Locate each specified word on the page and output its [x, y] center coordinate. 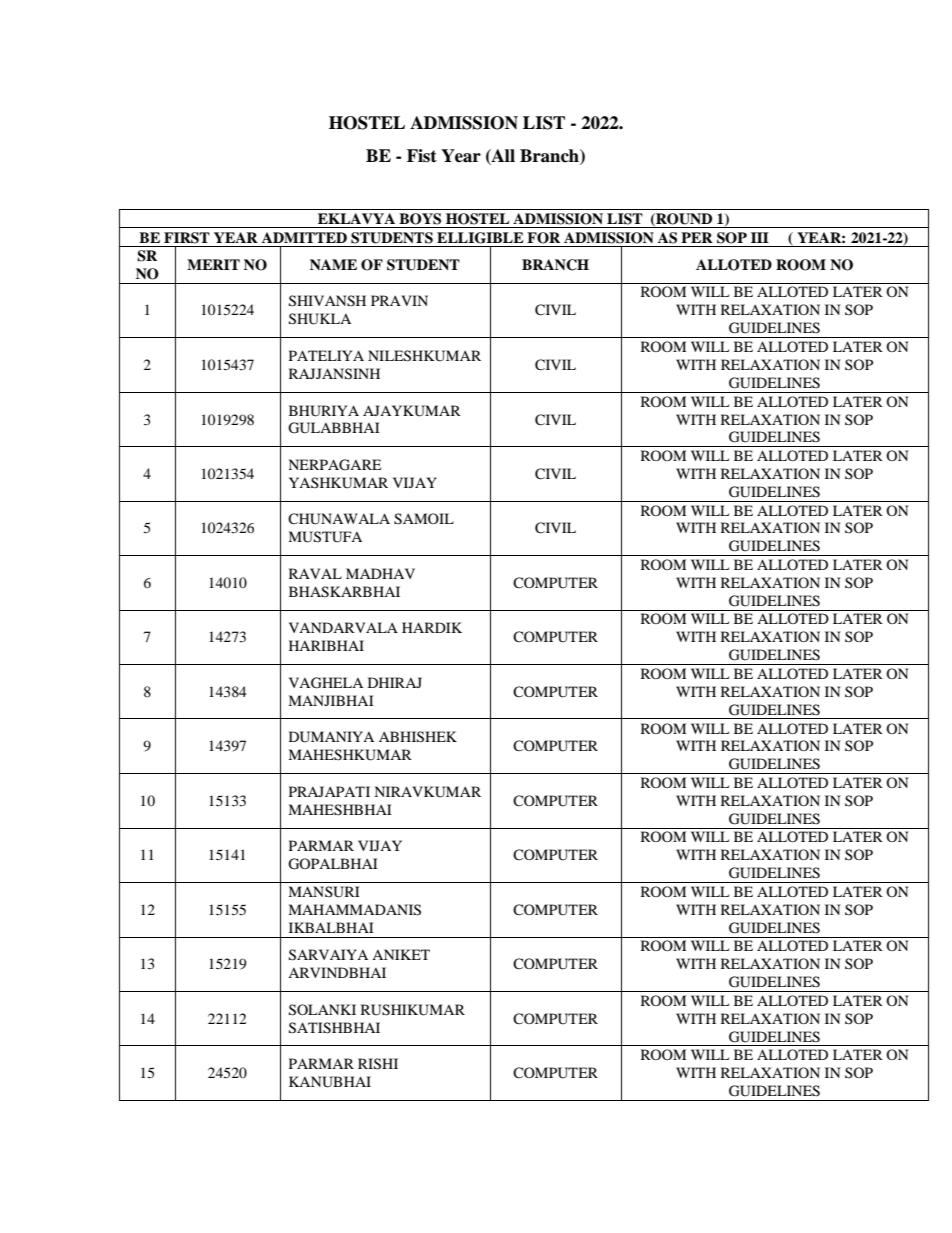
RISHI [378, 1064]
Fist [422, 156]
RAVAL [315, 573]
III [760, 237]
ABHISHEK [418, 737]
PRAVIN [399, 300]
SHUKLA [320, 319]
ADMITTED [304, 237]
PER [697, 237]
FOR [543, 238]
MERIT [213, 264]
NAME [333, 264]
